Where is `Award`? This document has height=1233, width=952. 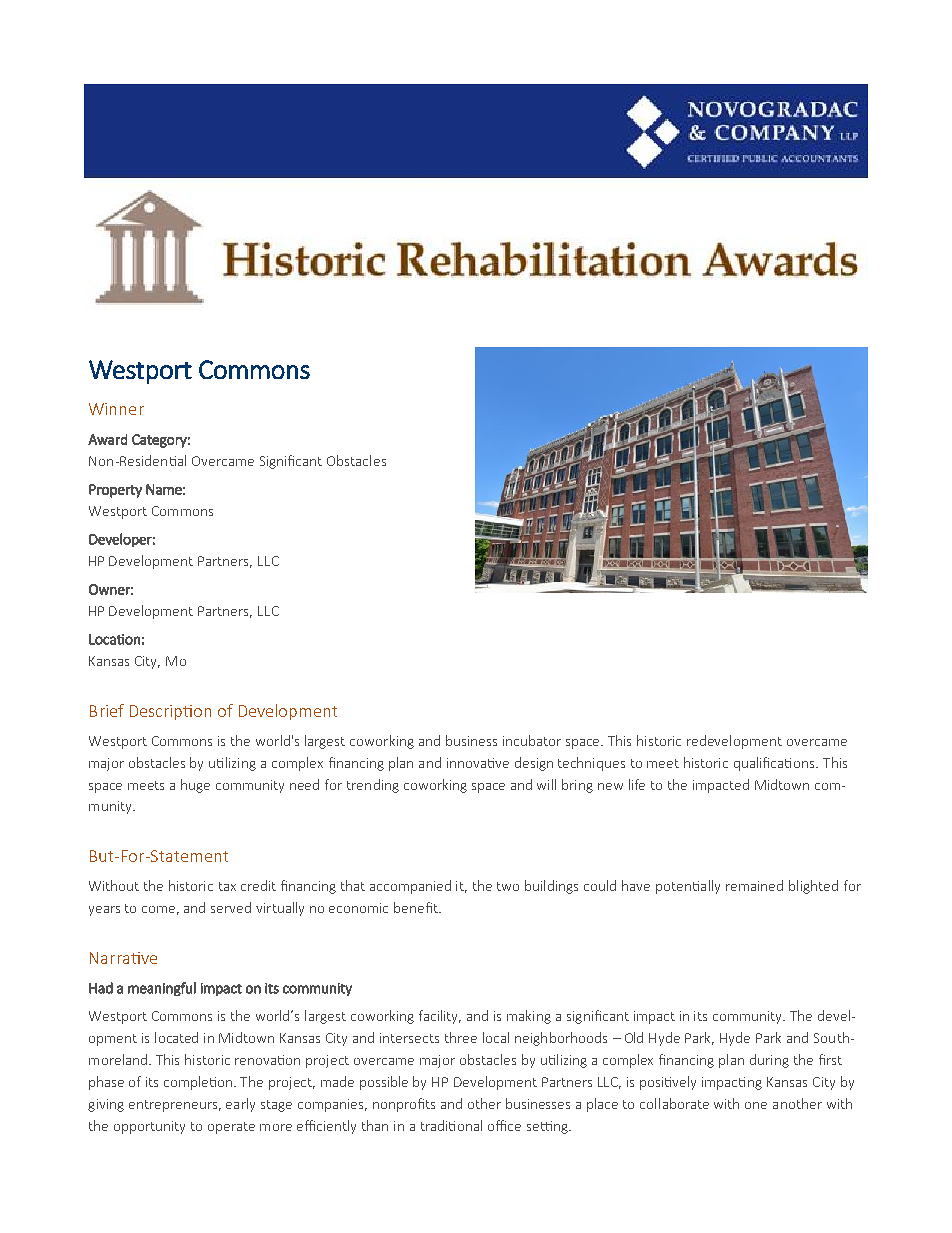
Award is located at coordinates (107, 439).
